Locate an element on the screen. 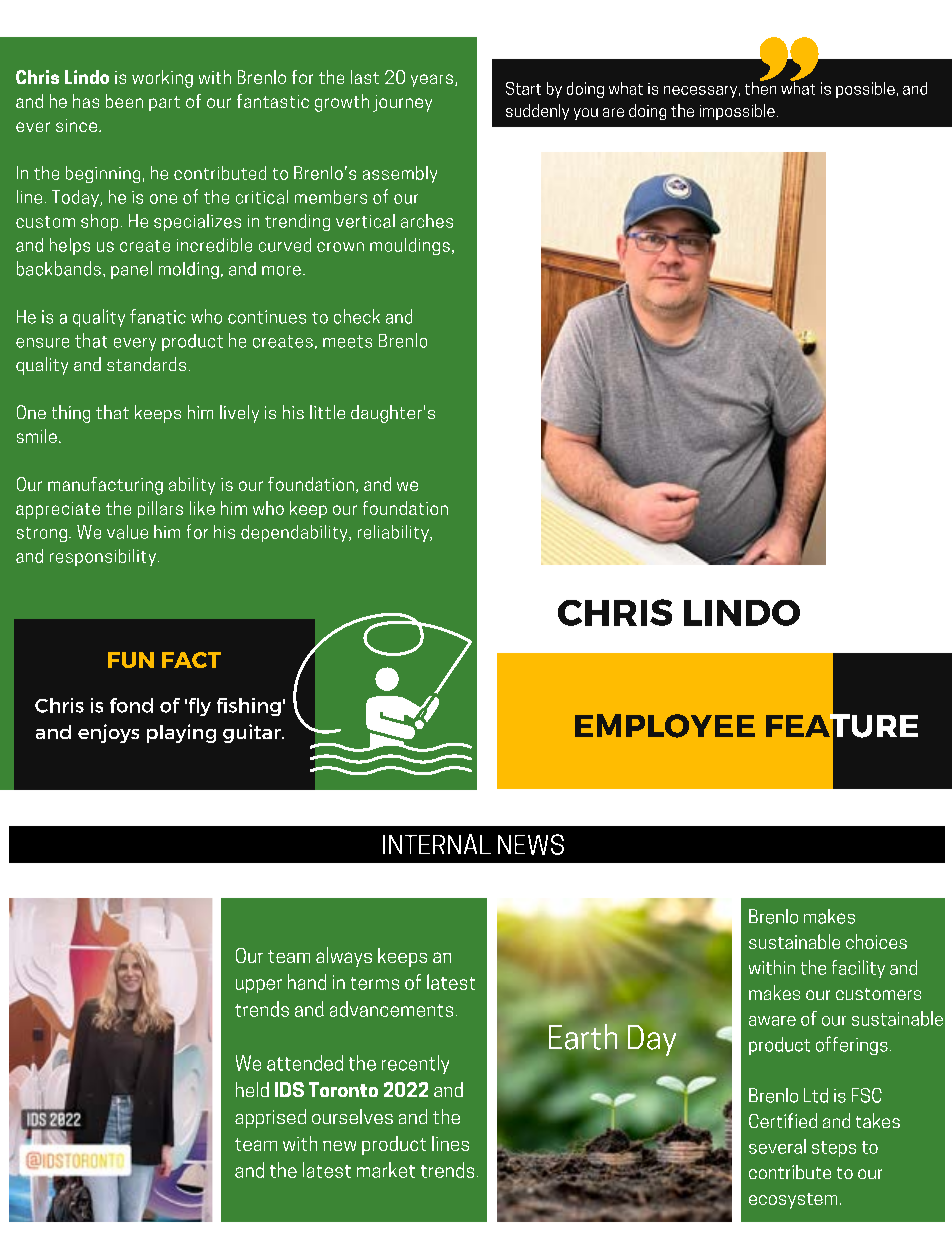  INTERNAL is located at coordinates (437, 844).
